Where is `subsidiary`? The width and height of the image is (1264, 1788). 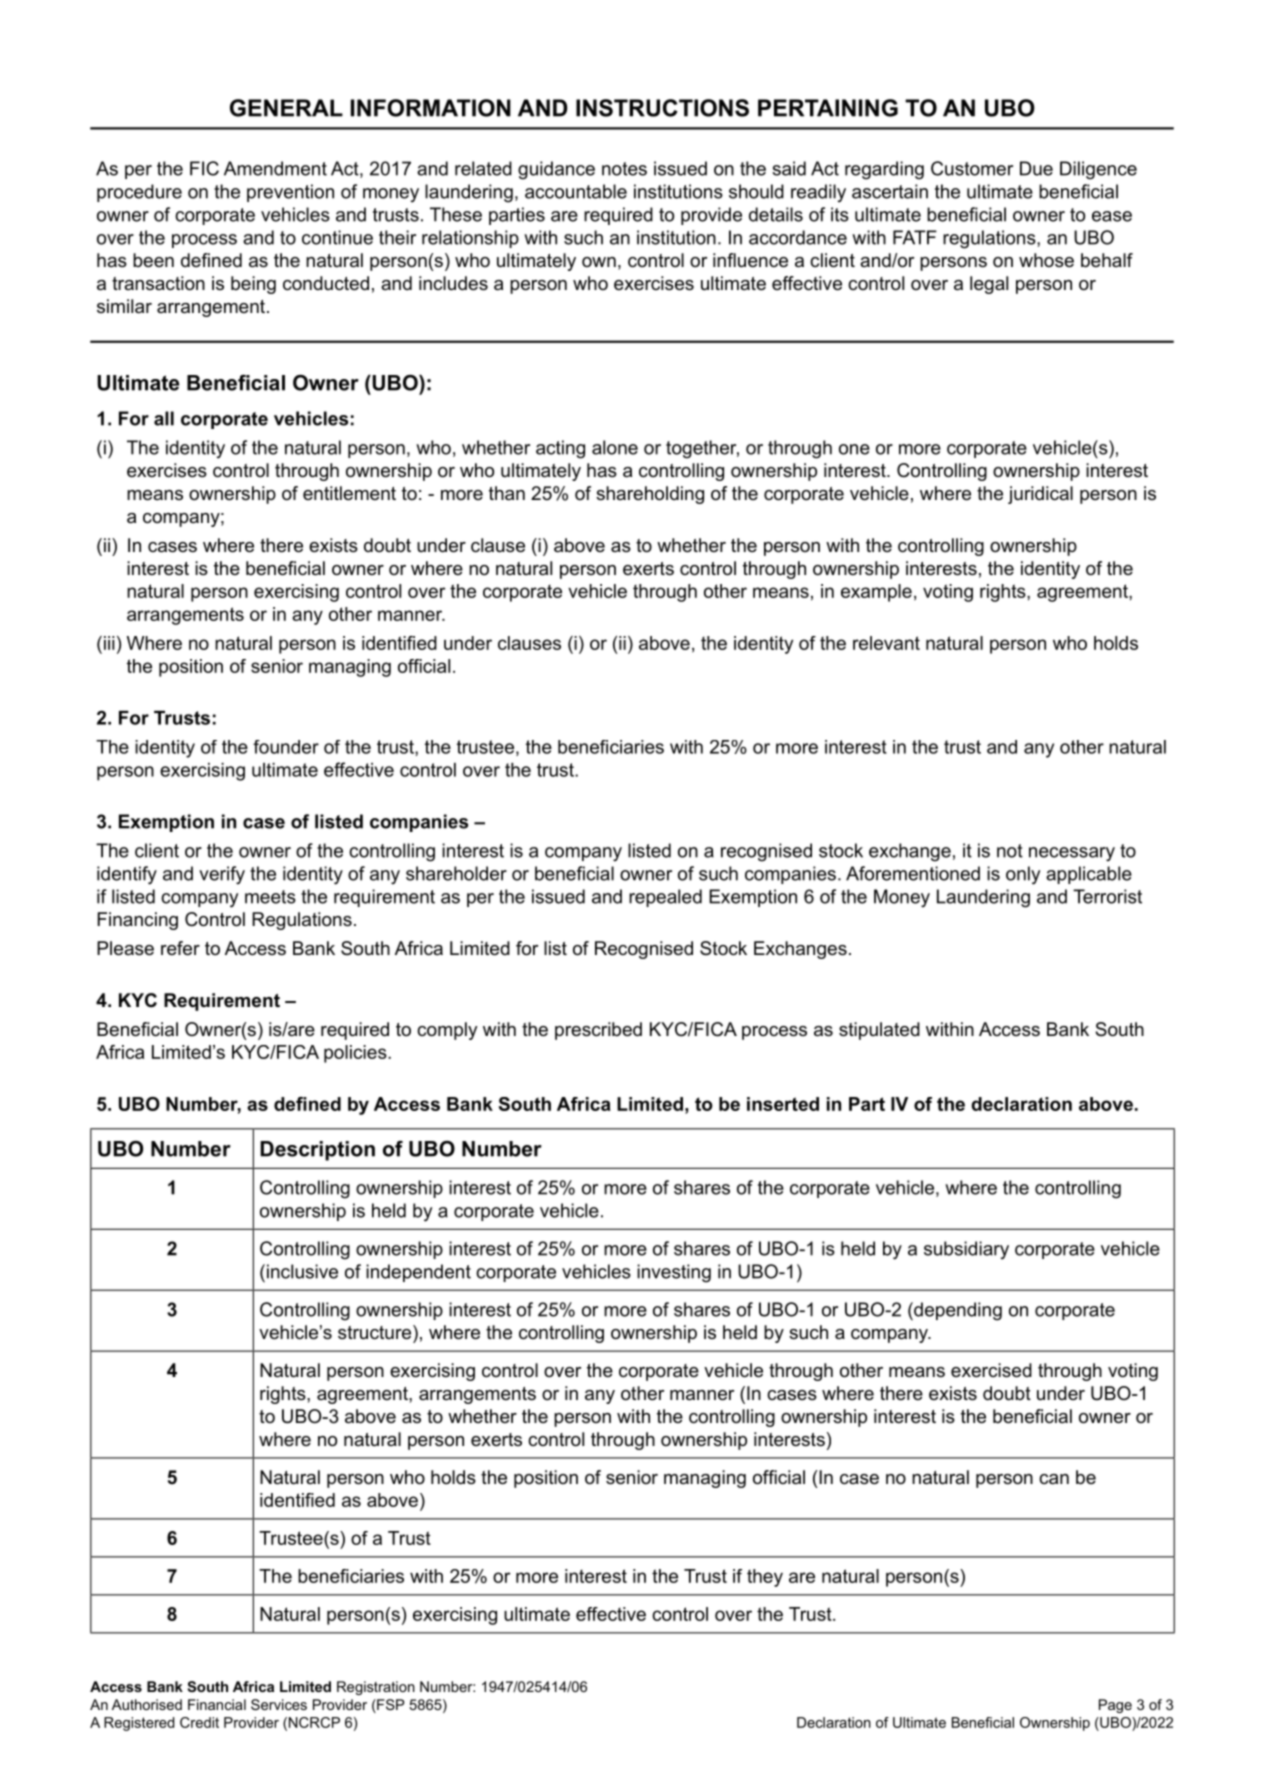
subsidiary is located at coordinates (966, 1250).
